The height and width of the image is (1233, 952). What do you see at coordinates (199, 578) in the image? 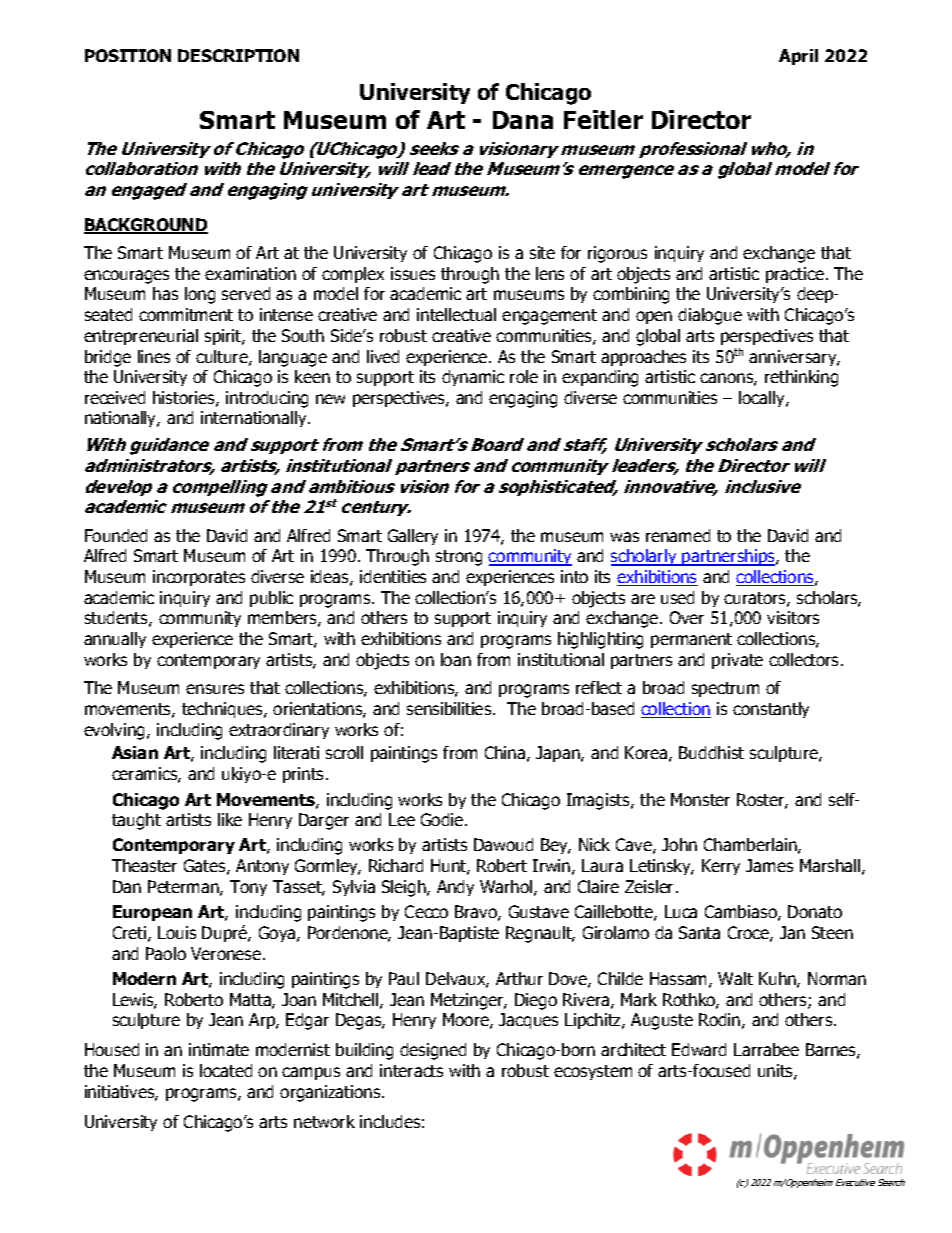
I see `incorporates` at bounding box center [199, 578].
